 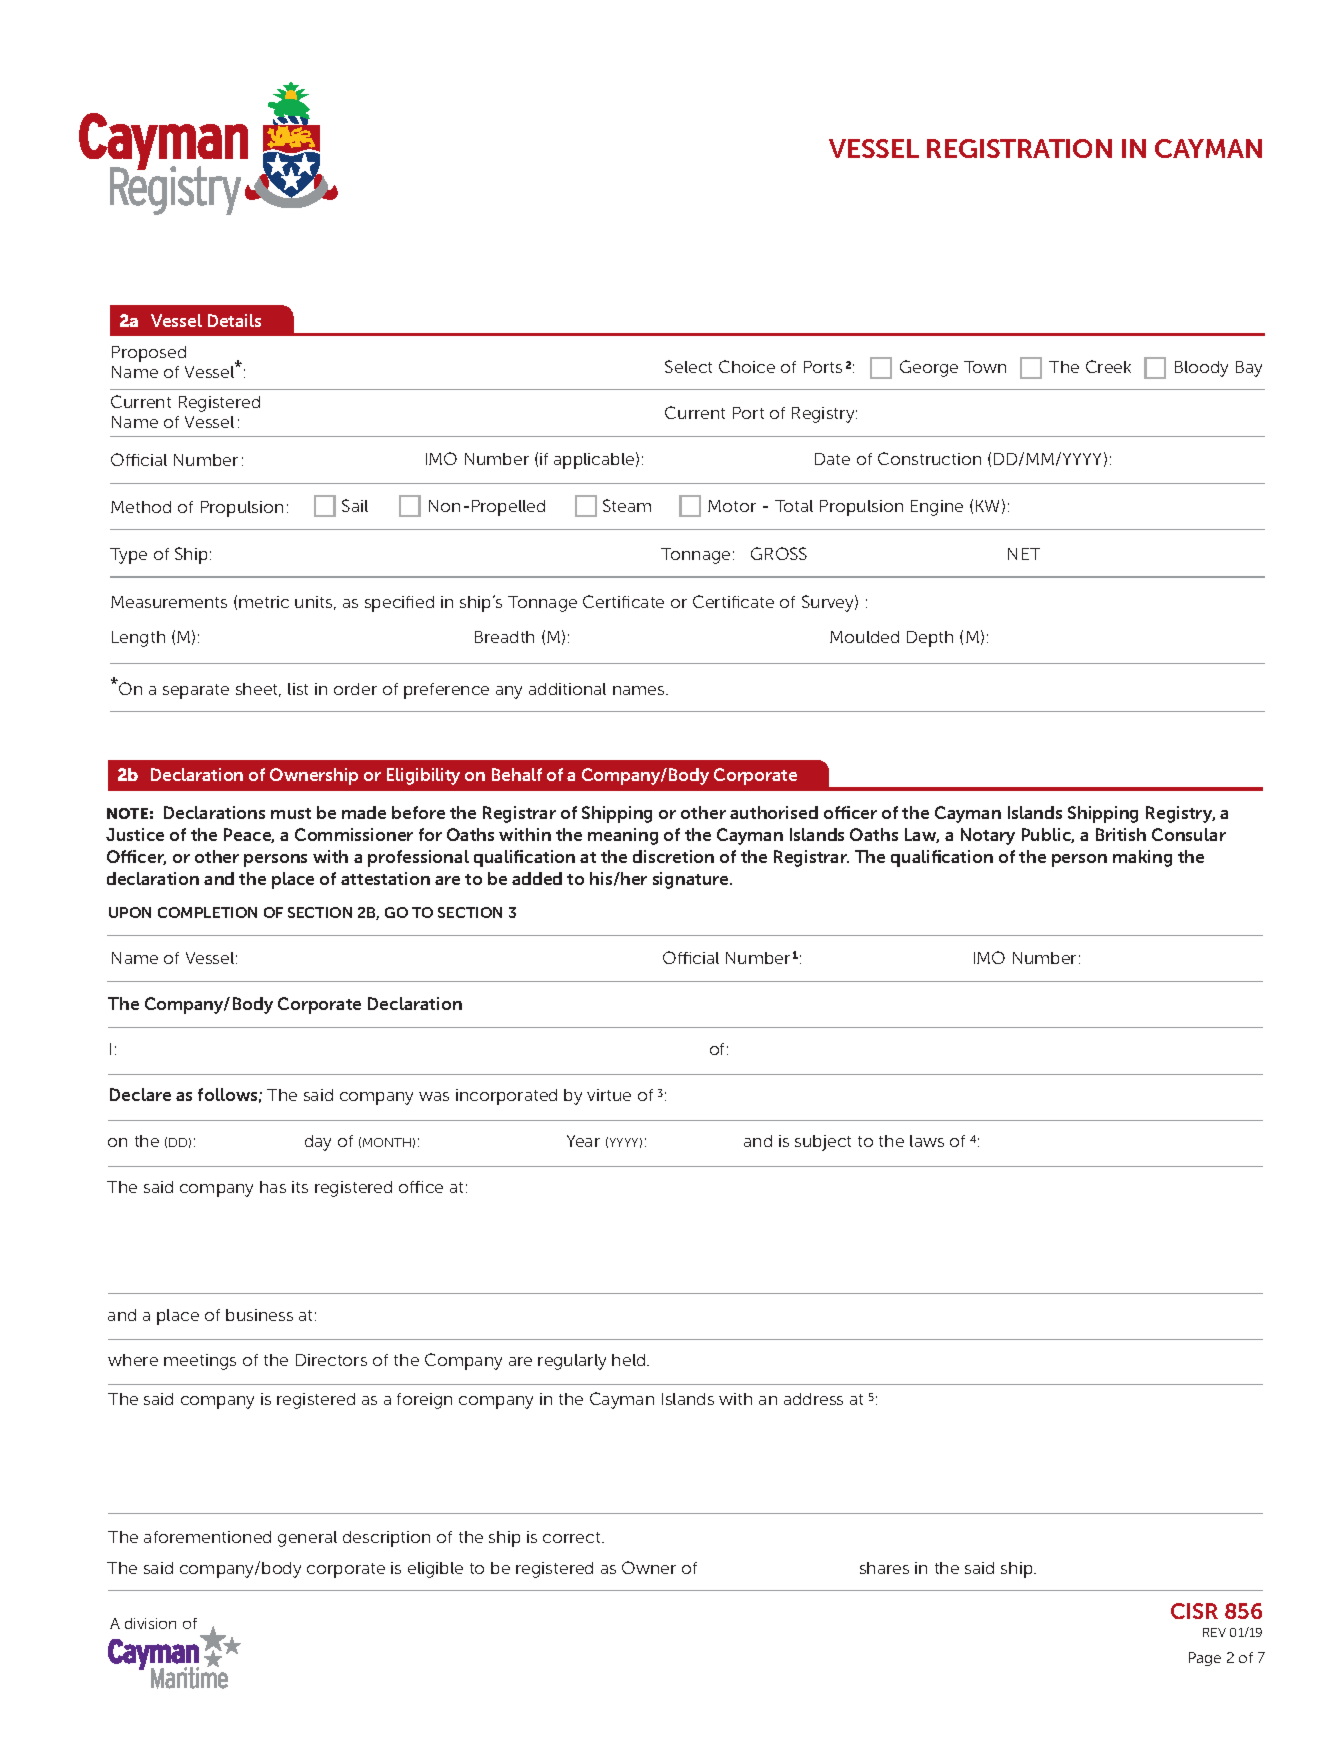 I want to click on held, so click(x=630, y=1360).
